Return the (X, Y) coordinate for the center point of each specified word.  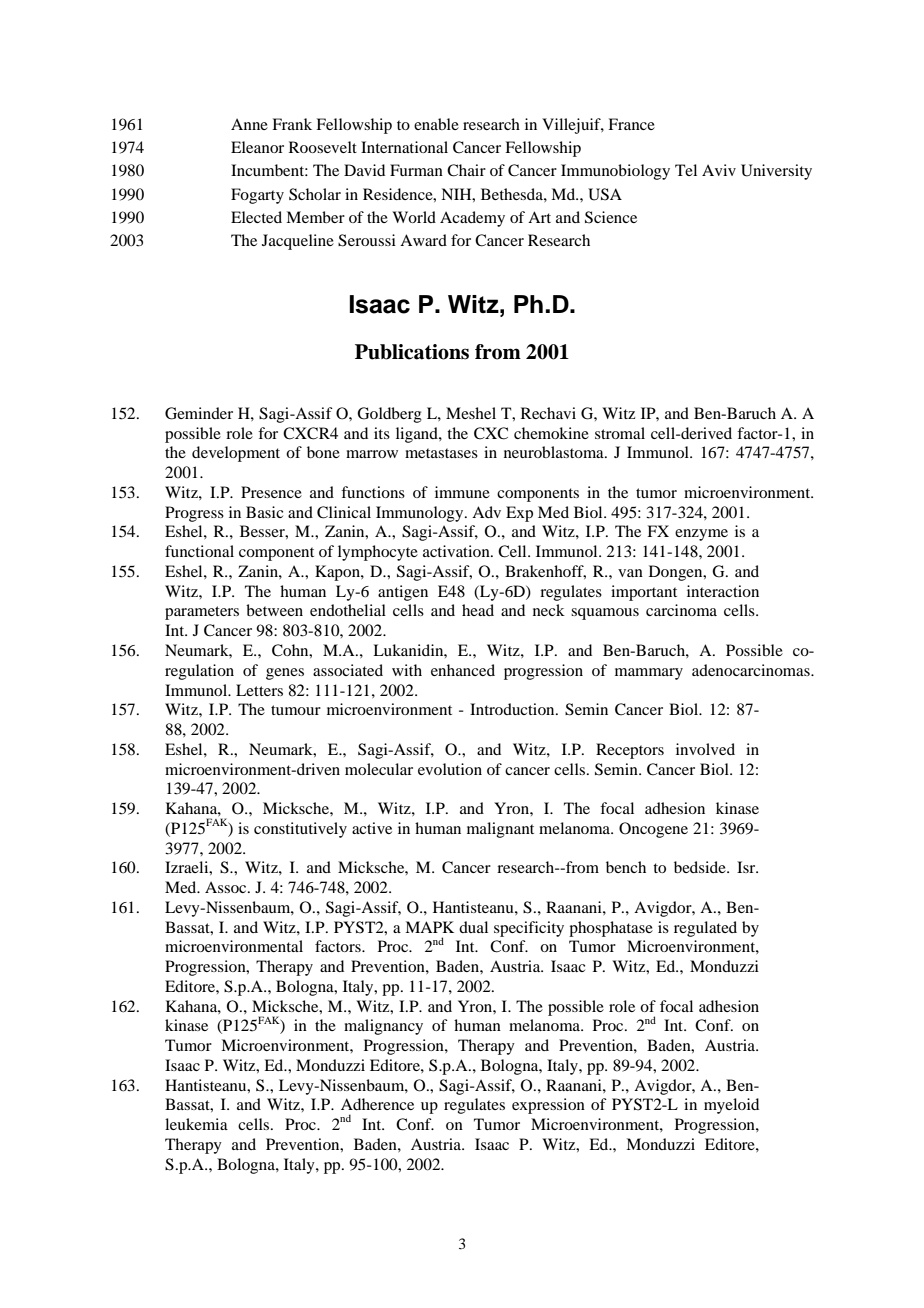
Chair (466, 170)
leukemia (196, 1124)
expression (548, 1106)
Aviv (719, 170)
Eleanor (257, 147)
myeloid (731, 1106)
